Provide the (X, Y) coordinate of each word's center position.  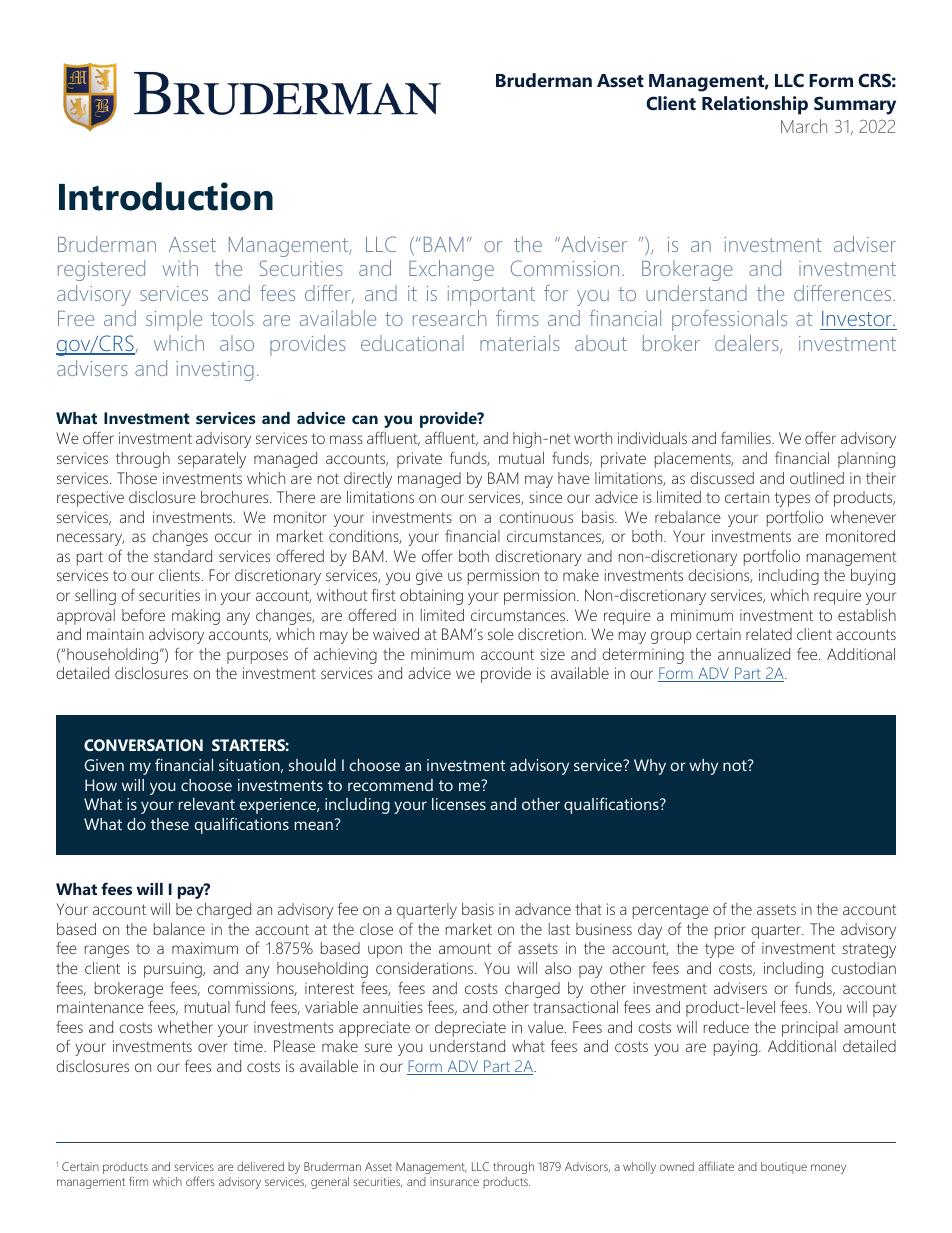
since (545, 497)
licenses (459, 804)
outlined (817, 478)
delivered (260, 1166)
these (170, 824)
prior (730, 931)
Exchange (451, 270)
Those (137, 478)
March (804, 126)
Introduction (166, 196)
